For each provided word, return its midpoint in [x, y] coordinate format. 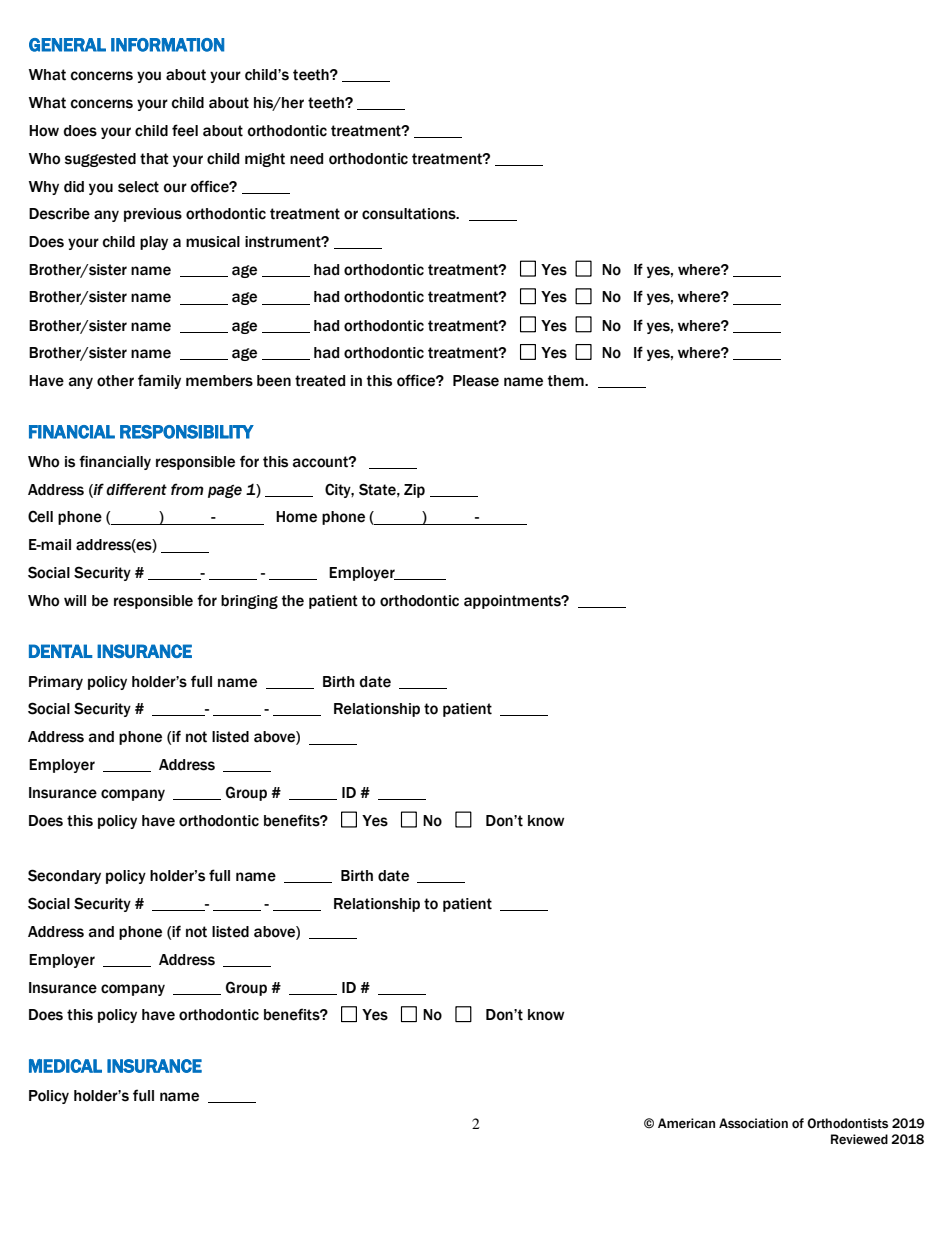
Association [753, 1123]
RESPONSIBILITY [187, 432]
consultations [410, 214]
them [567, 381]
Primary [56, 683]
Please [476, 381]
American [686, 1123]
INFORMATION [167, 45]
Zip [414, 491]
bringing [249, 602]
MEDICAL [65, 1066]
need [306, 159]
